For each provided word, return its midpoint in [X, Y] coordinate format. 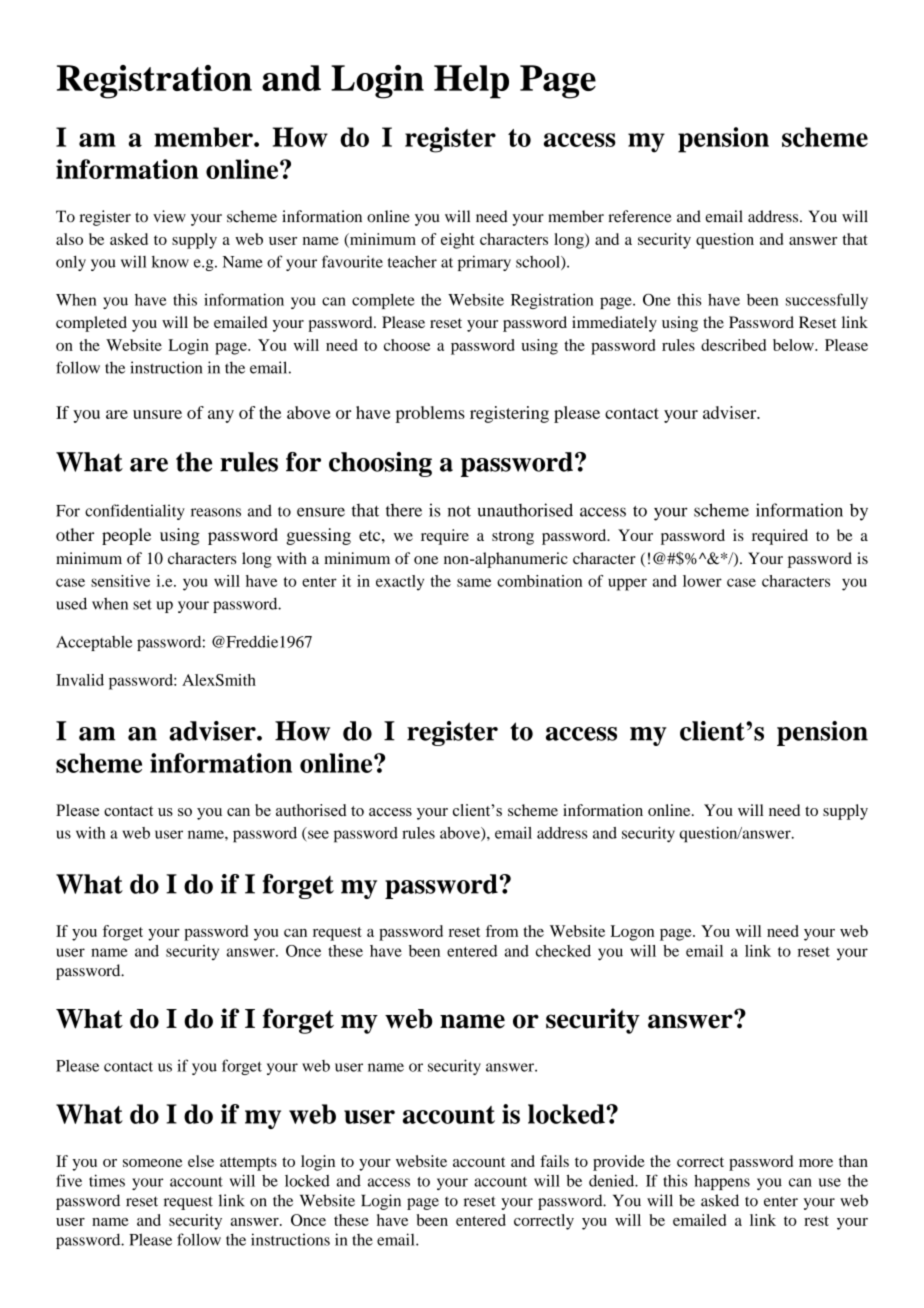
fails [554, 1161]
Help [471, 82]
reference [640, 216]
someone [152, 1163]
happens [722, 1182]
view [169, 216]
